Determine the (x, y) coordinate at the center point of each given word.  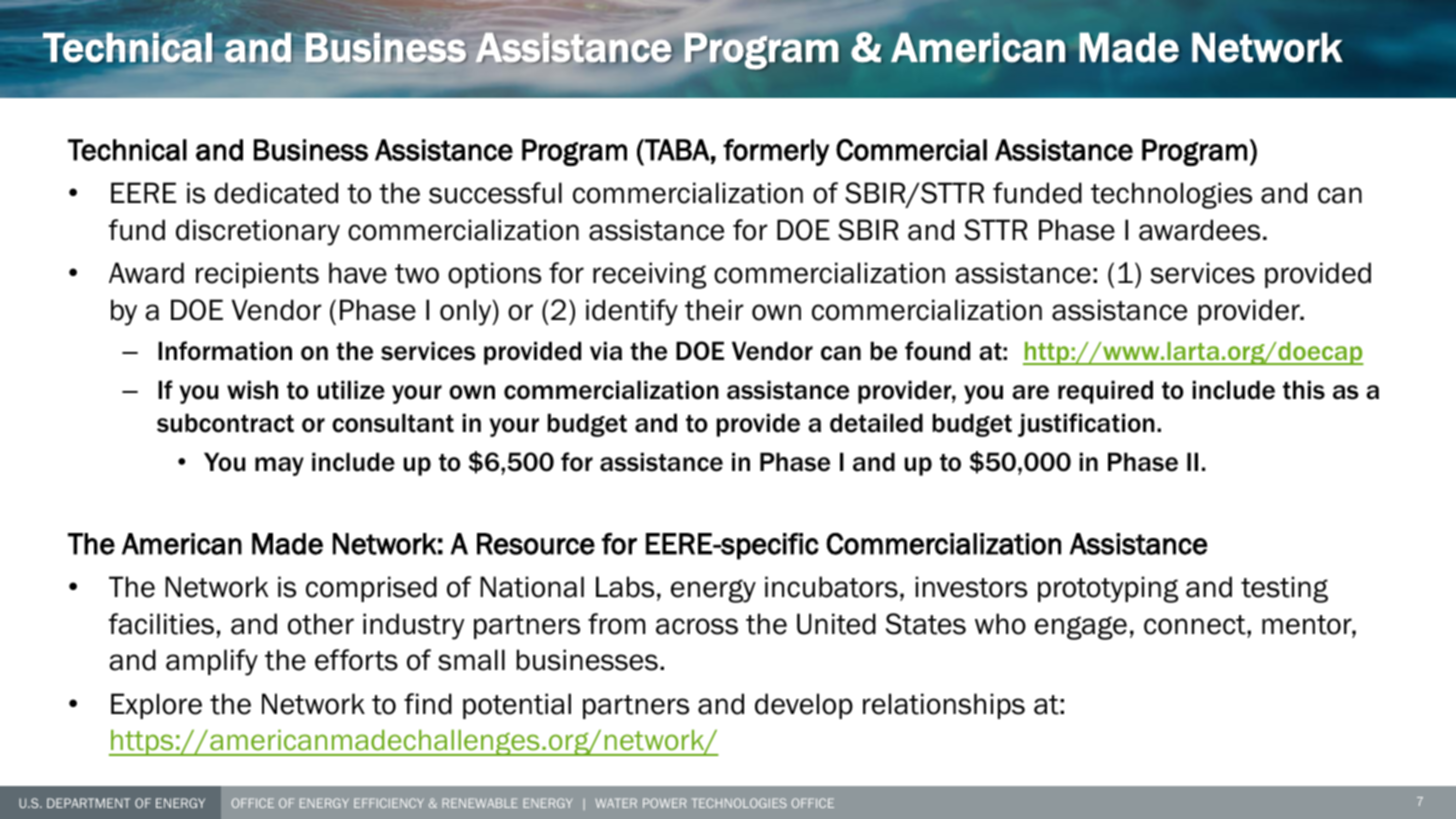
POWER (664, 803)
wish (252, 390)
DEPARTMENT (88, 803)
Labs (625, 587)
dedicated (276, 193)
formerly (776, 152)
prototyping (1108, 589)
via (606, 351)
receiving (649, 275)
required (1105, 392)
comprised (371, 589)
